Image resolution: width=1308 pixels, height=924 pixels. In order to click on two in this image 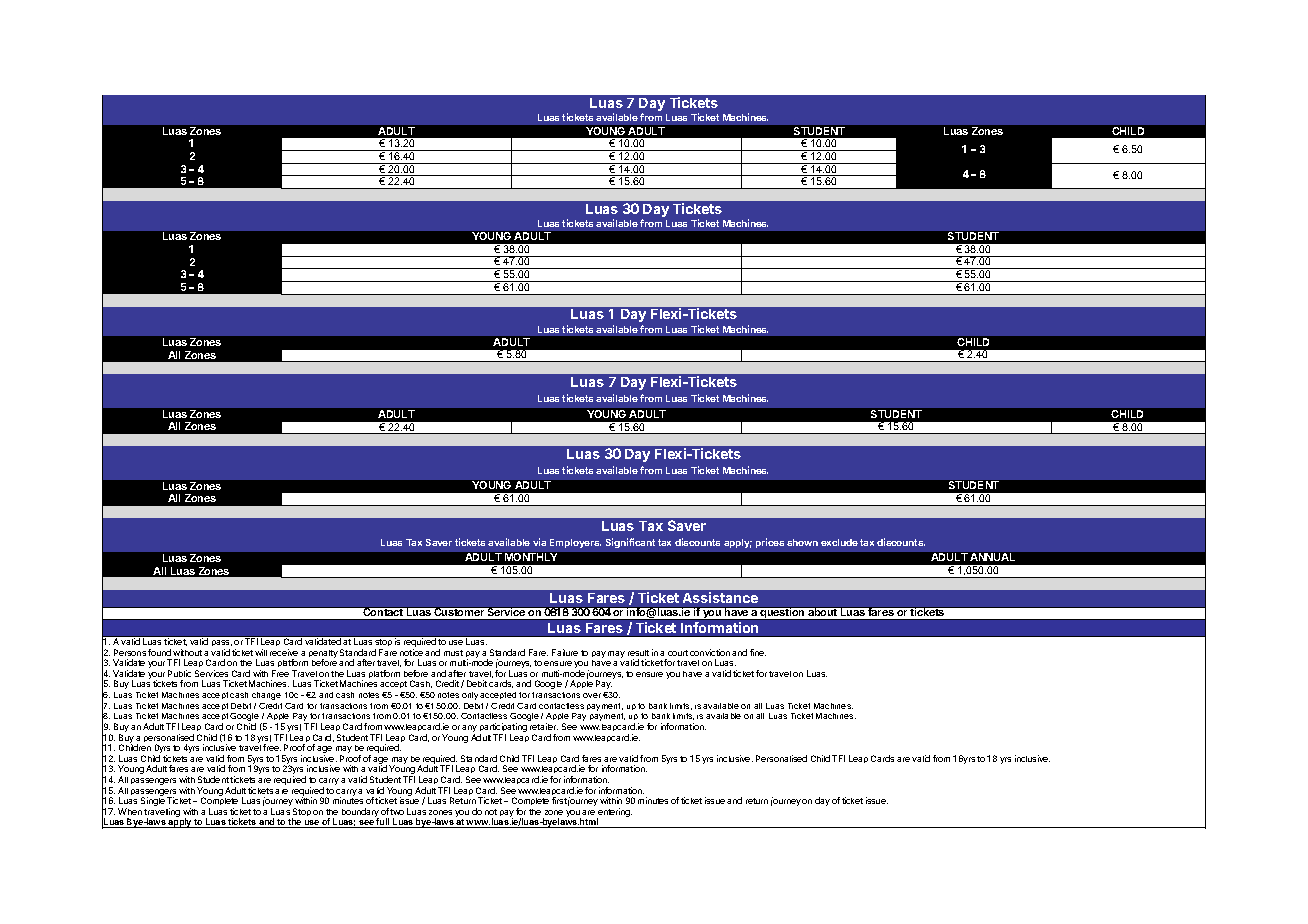, I will do `click(397, 812)`.
